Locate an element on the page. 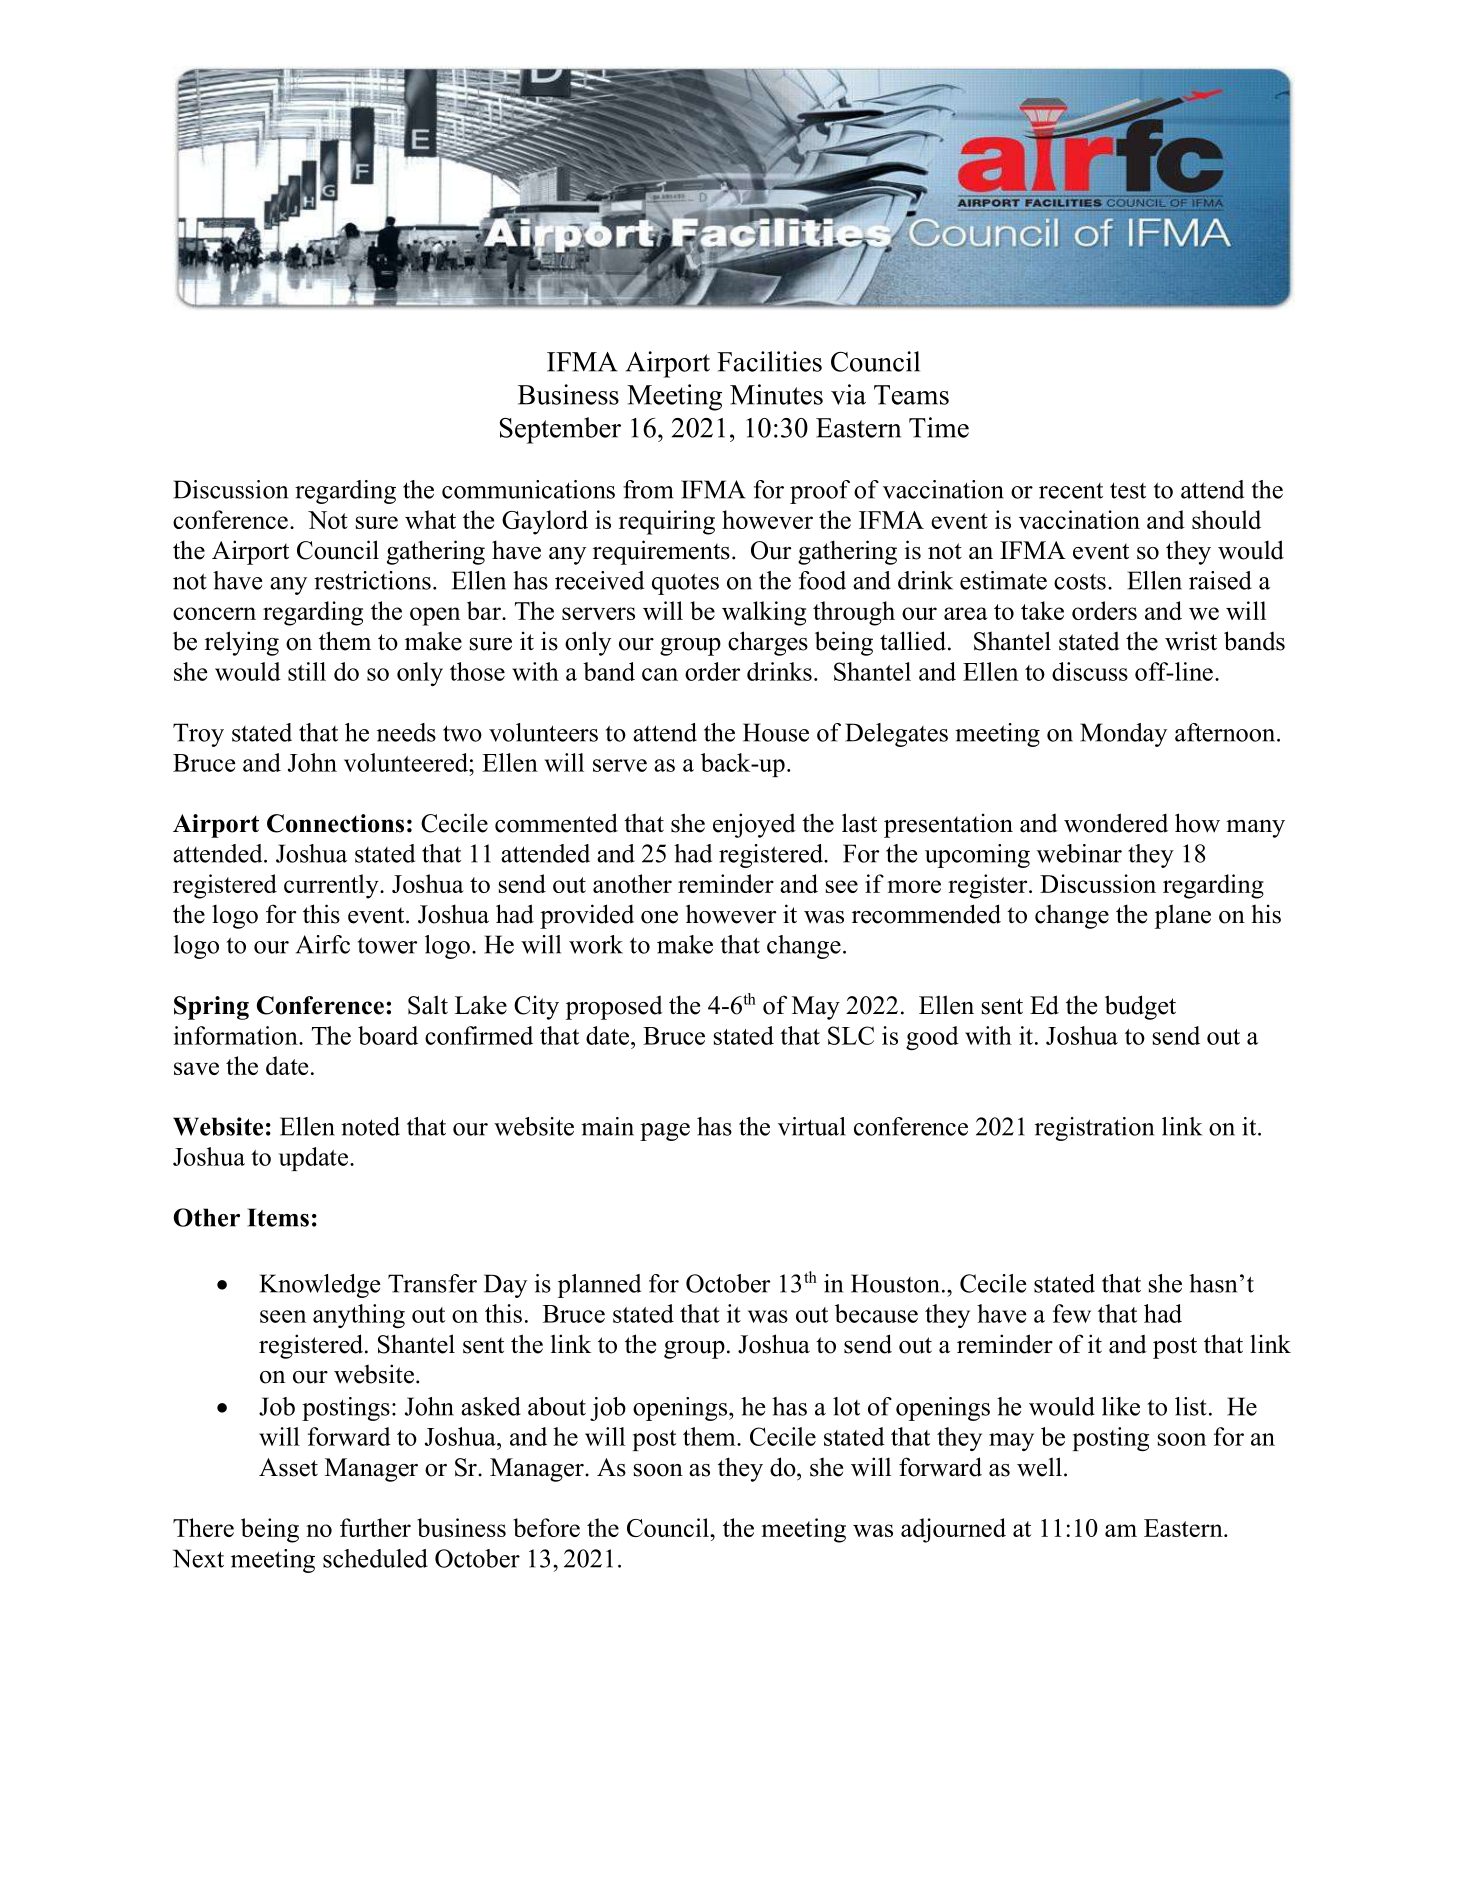  wrist is located at coordinates (1191, 641).
